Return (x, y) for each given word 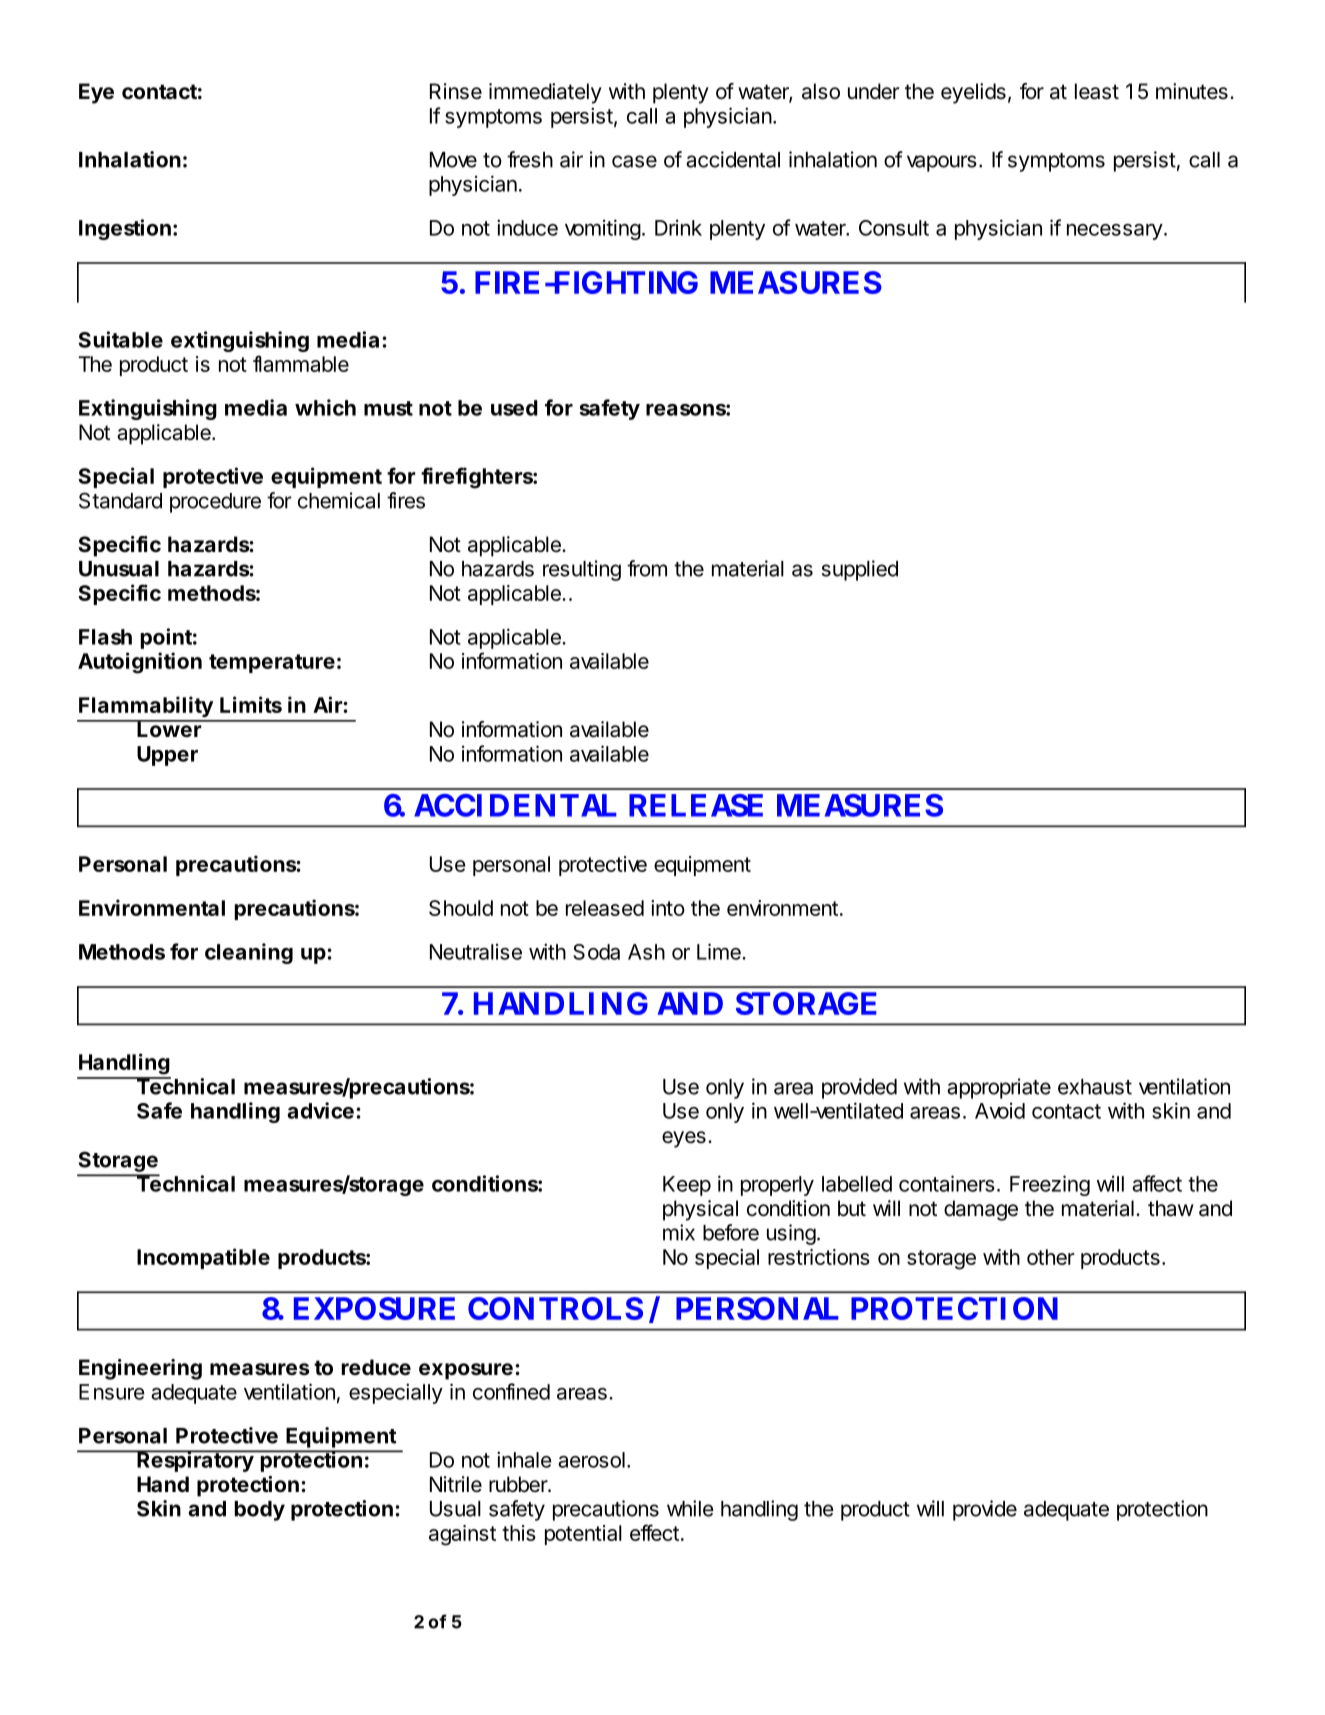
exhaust (1095, 1087)
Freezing (1050, 1185)
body (260, 1511)
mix (679, 1232)
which (325, 407)
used (514, 408)
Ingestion (125, 229)
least (1097, 91)
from (647, 568)
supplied (860, 570)
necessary (1115, 232)
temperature (272, 663)
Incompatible (203, 1258)
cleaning (249, 953)
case (634, 161)
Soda (596, 952)
